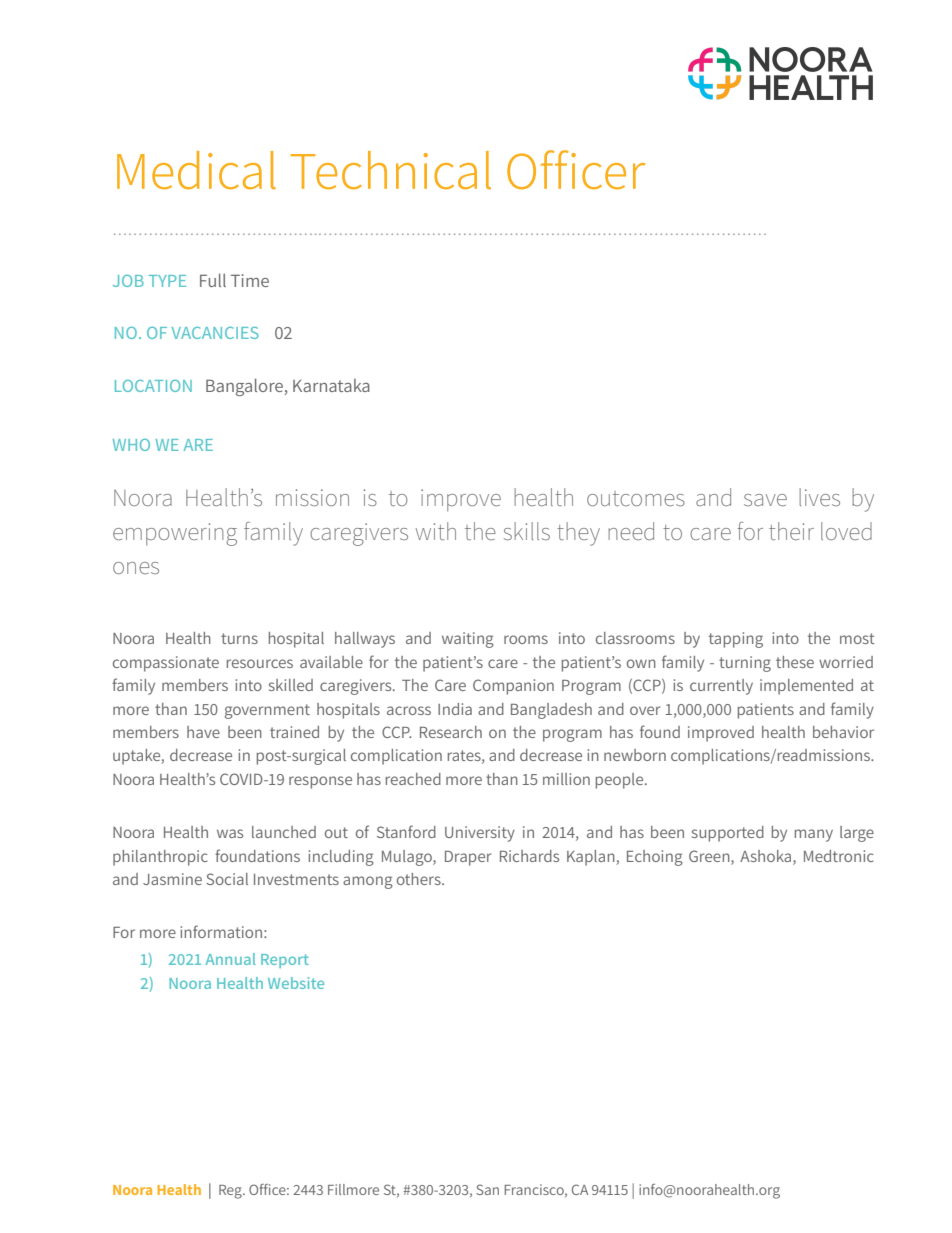 This page has width=952, height=1233. What do you see at coordinates (819, 497) in the page?
I see `lives` at bounding box center [819, 497].
